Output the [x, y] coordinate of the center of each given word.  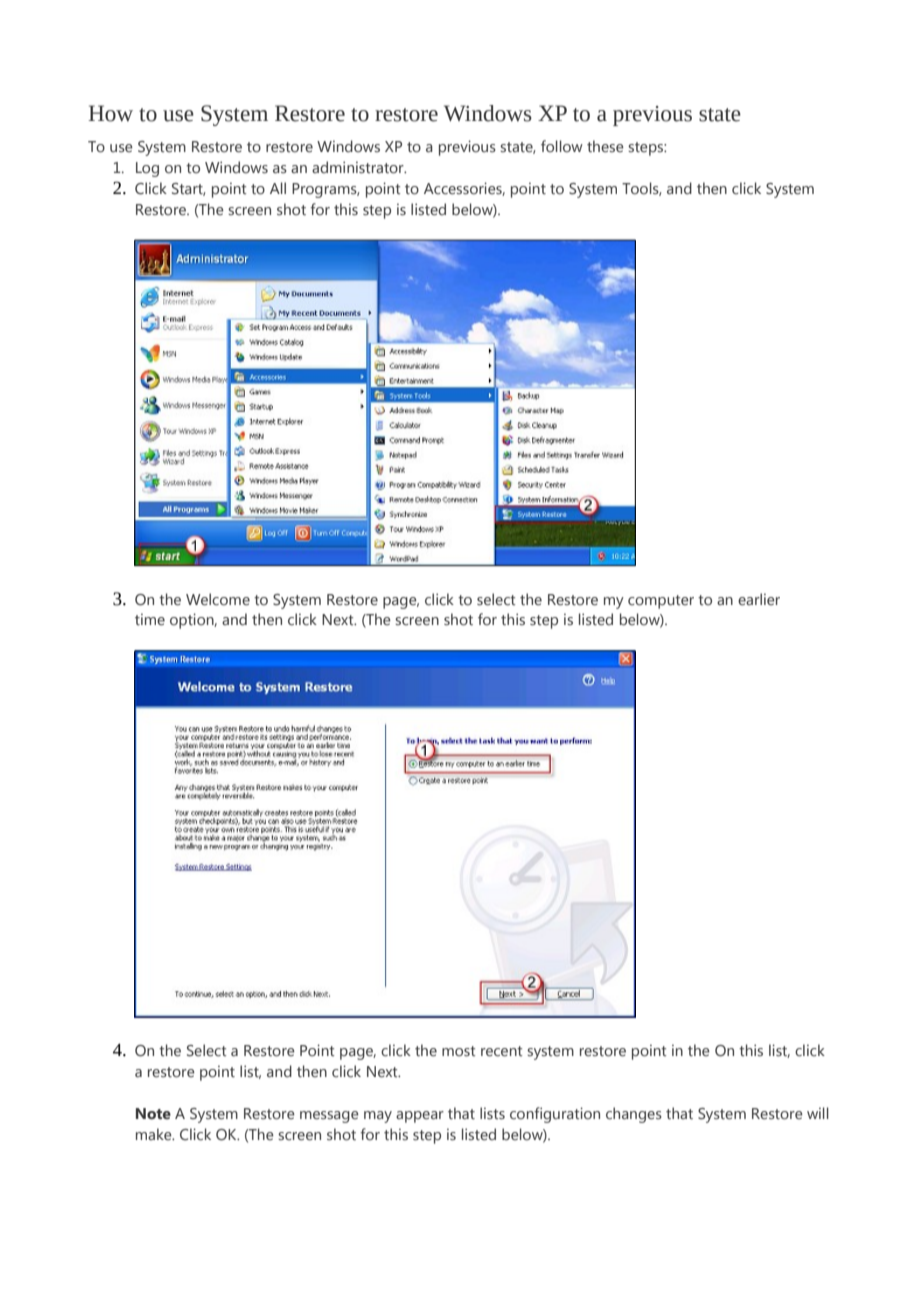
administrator [359, 167]
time [150, 619]
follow [562, 146]
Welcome [218, 599]
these [605, 146]
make [155, 1134]
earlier [759, 599]
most [459, 1051]
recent [502, 1051]
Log [147, 169]
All [278, 188]
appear [420, 1117]
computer [661, 602]
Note [153, 1114]
